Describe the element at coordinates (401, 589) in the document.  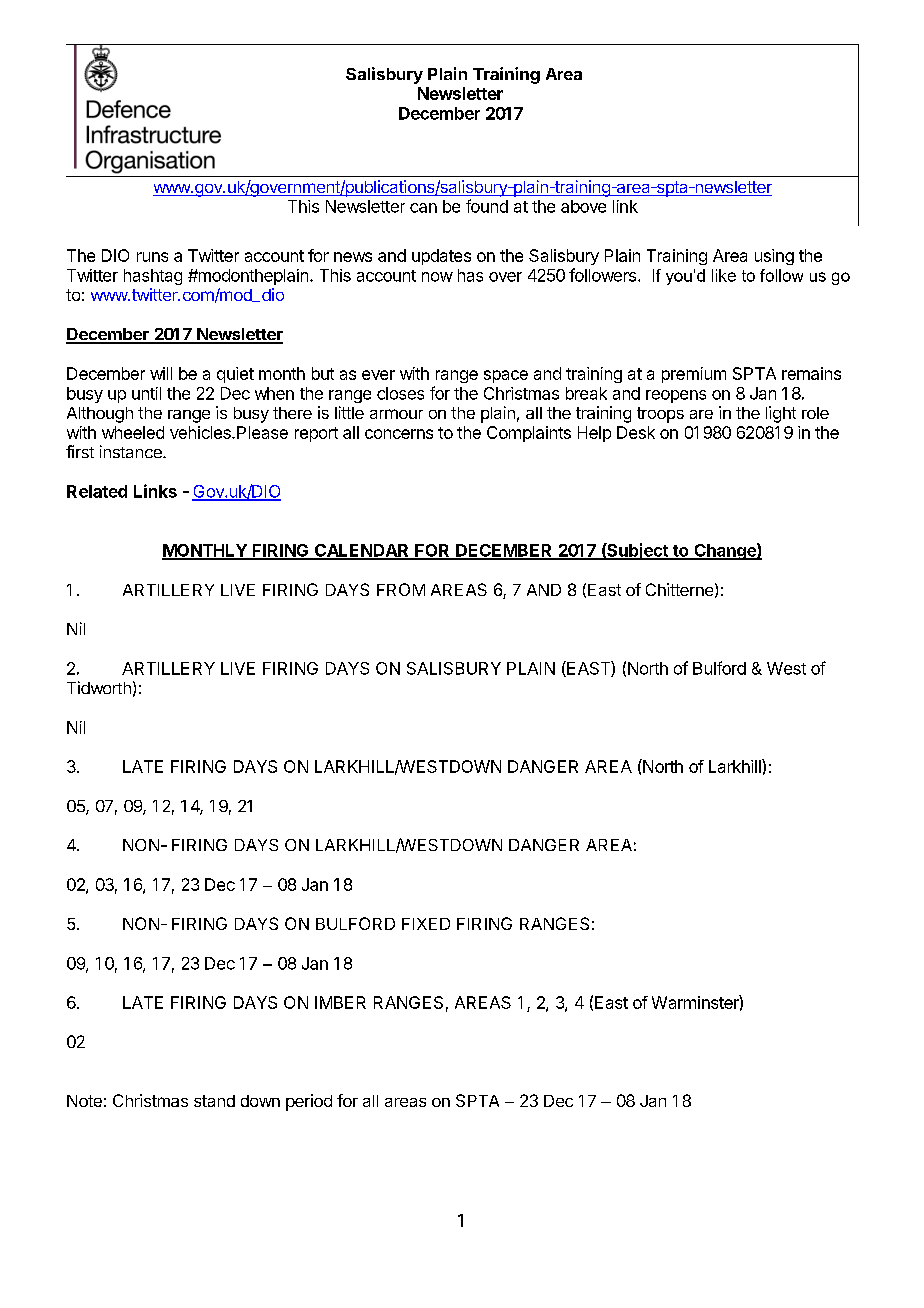
I see `FROM` at that location.
